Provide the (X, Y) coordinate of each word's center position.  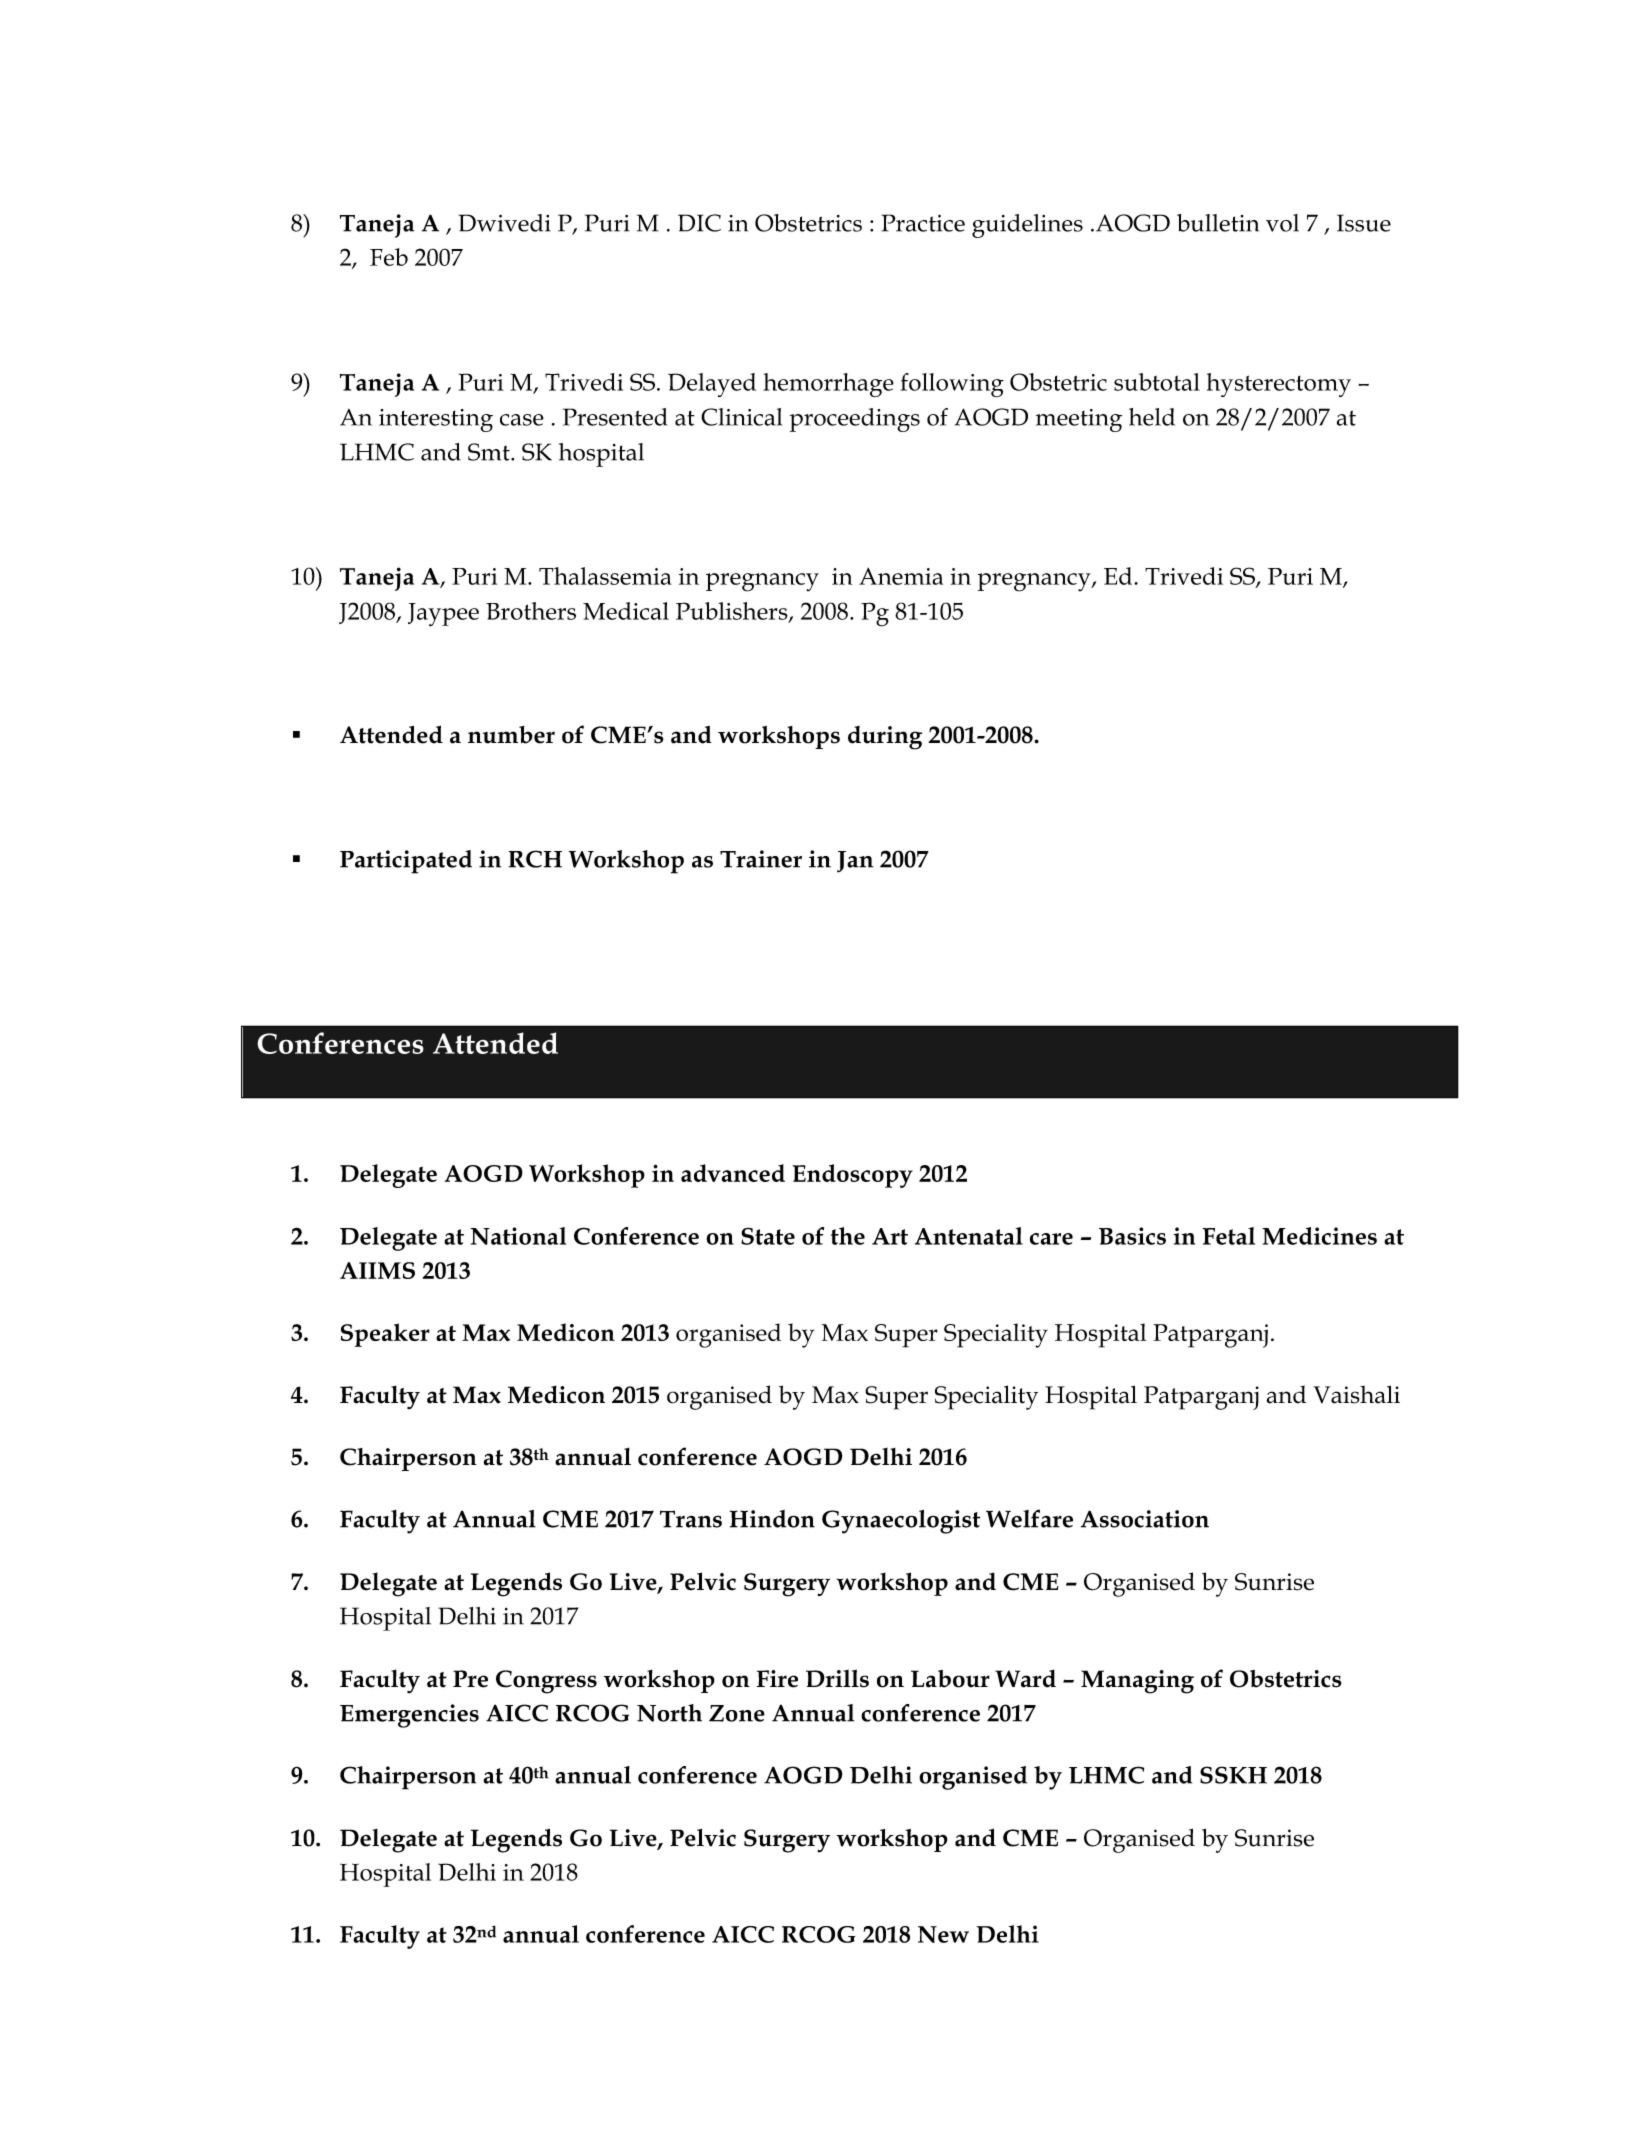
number (511, 735)
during (885, 738)
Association (1145, 1519)
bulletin (1218, 223)
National (518, 1236)
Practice (923, 223)
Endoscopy (853, 1176)
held (1152, 417)
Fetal (1228, 1236)
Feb (389, 257)
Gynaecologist (901, 1522)
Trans (691, 1519)
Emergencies (409, 1716)
